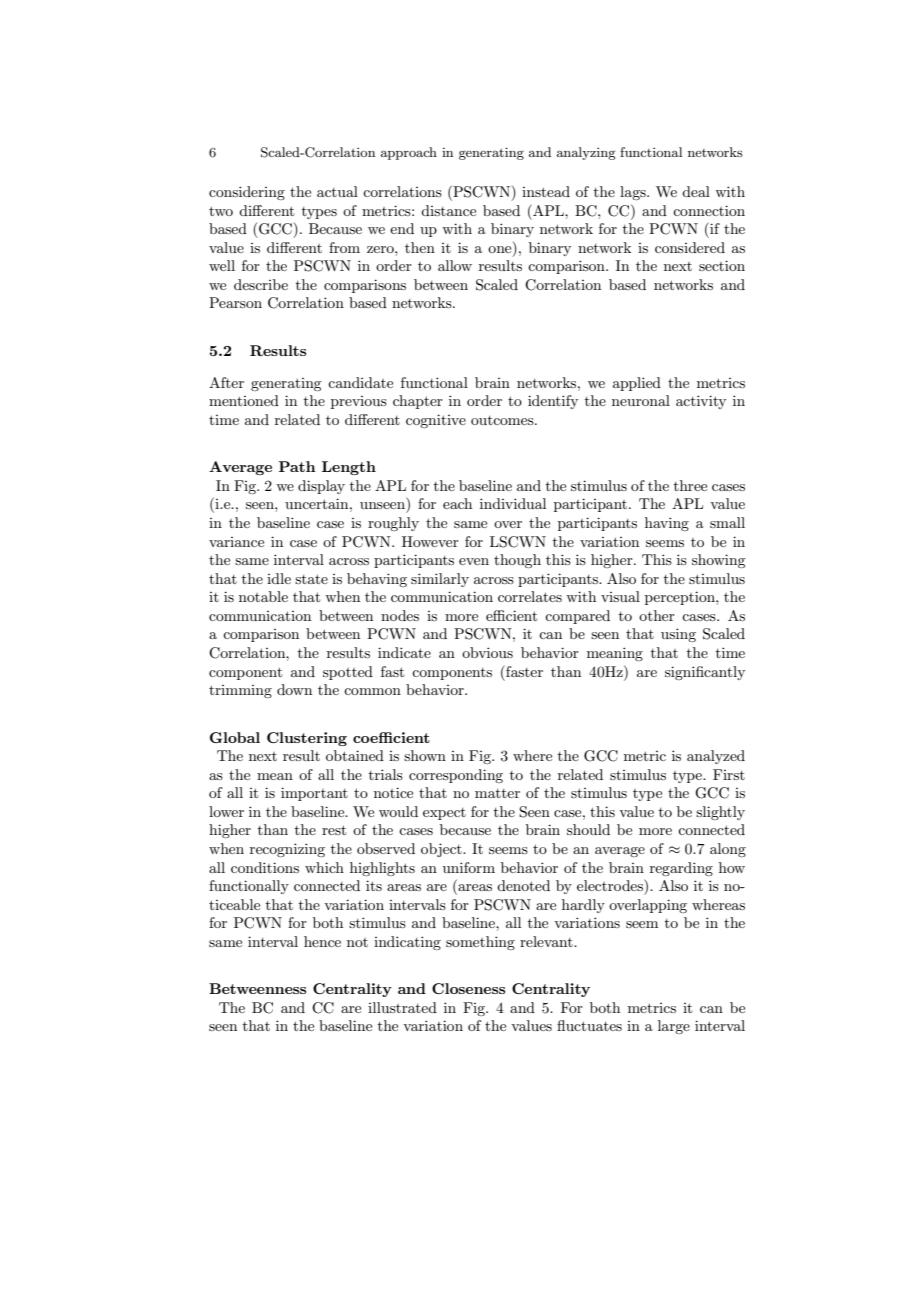 The width and height of the screenshot is (924, 1308). What do you see at coordinates (657, 615) in the screenshot?
I see `other` at bounding box center [657, 615].
